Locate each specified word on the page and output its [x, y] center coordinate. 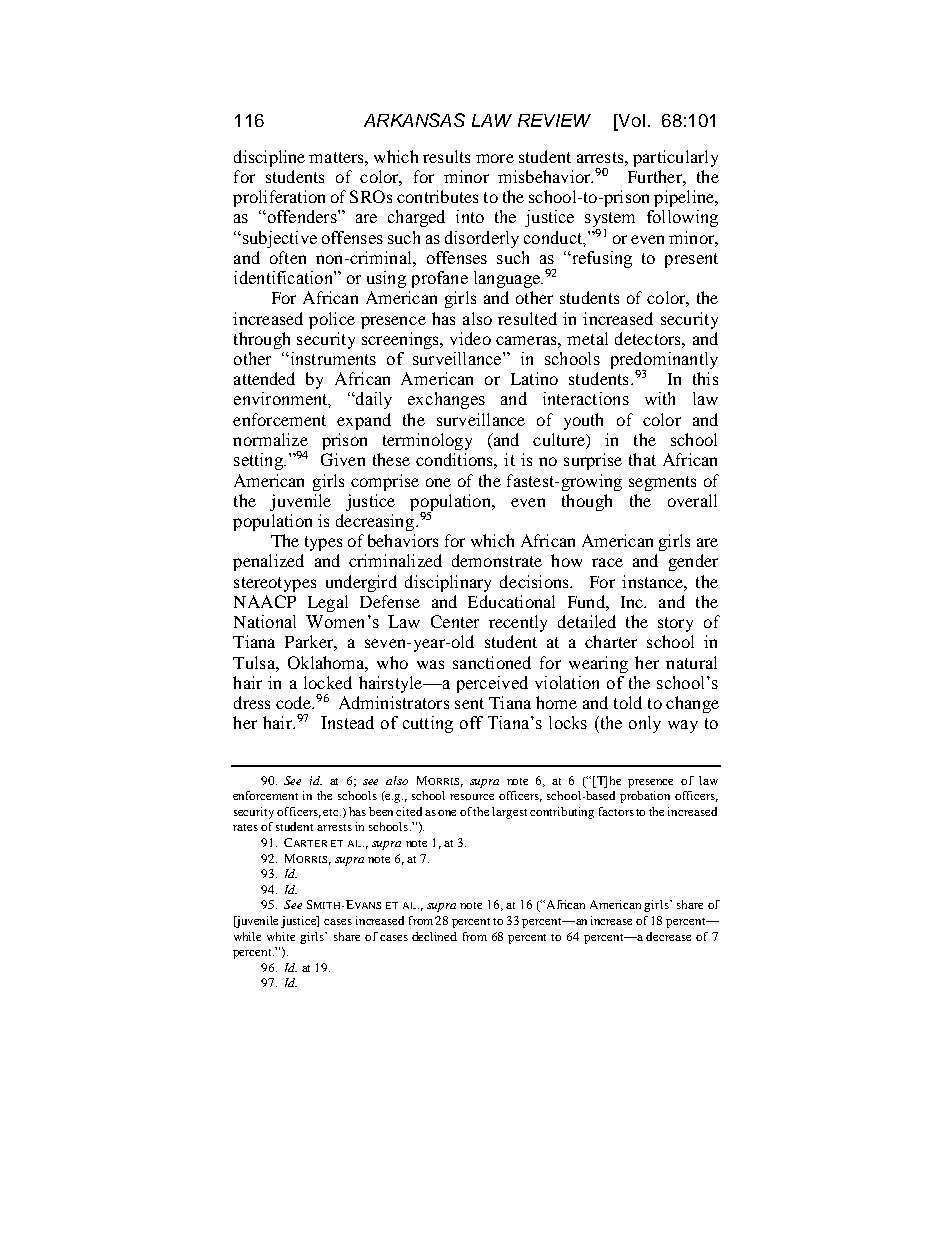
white [281, 936]
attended [264, 378]
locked [328, 682]
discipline [269, 158]
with [660, 398]
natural [691, 662]
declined [434, 936]
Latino [534, 378]
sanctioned [492, 662]
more [495, 158]
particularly [675, 158]
